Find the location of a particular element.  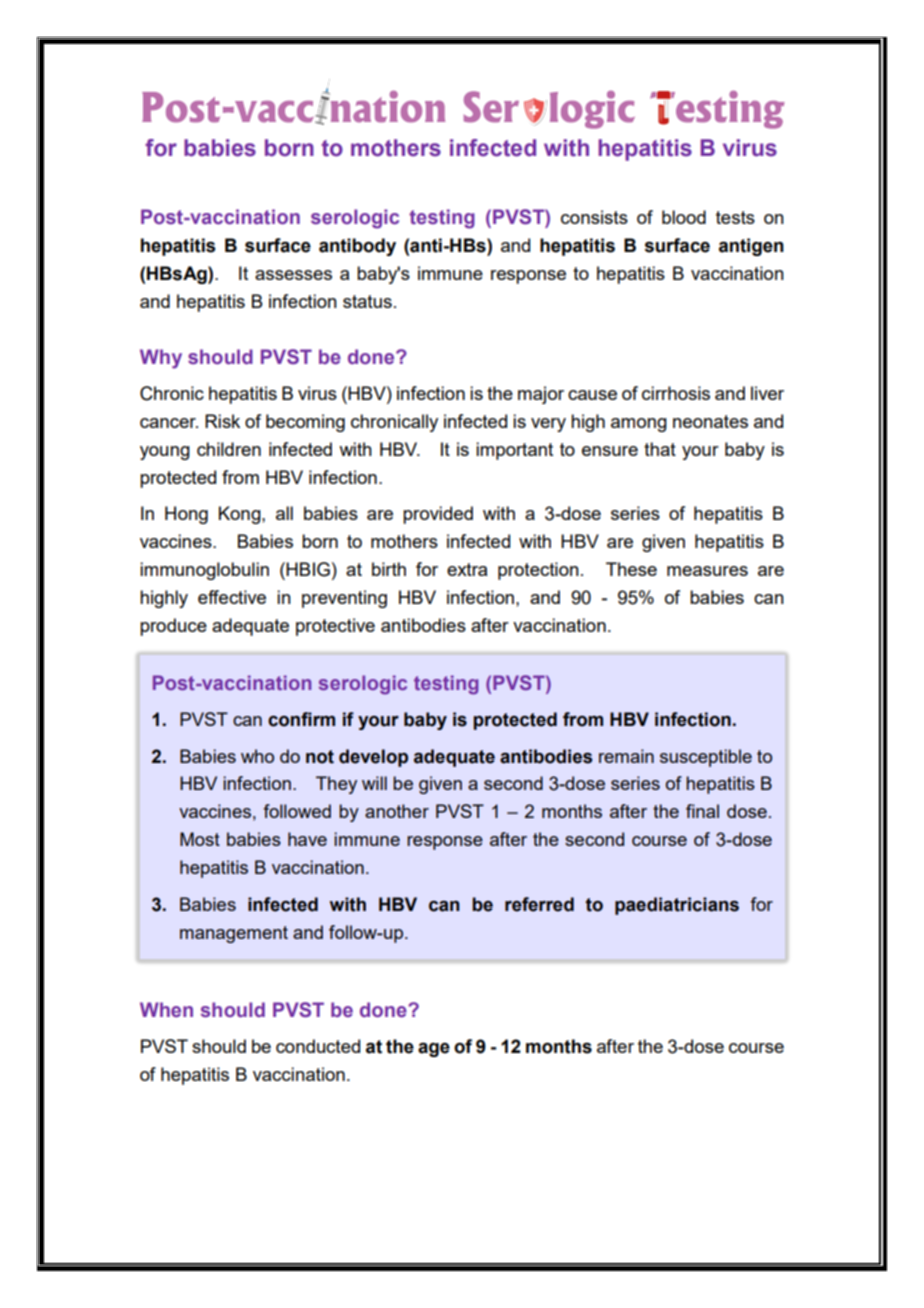

final is located at coordinates (702, 811).
